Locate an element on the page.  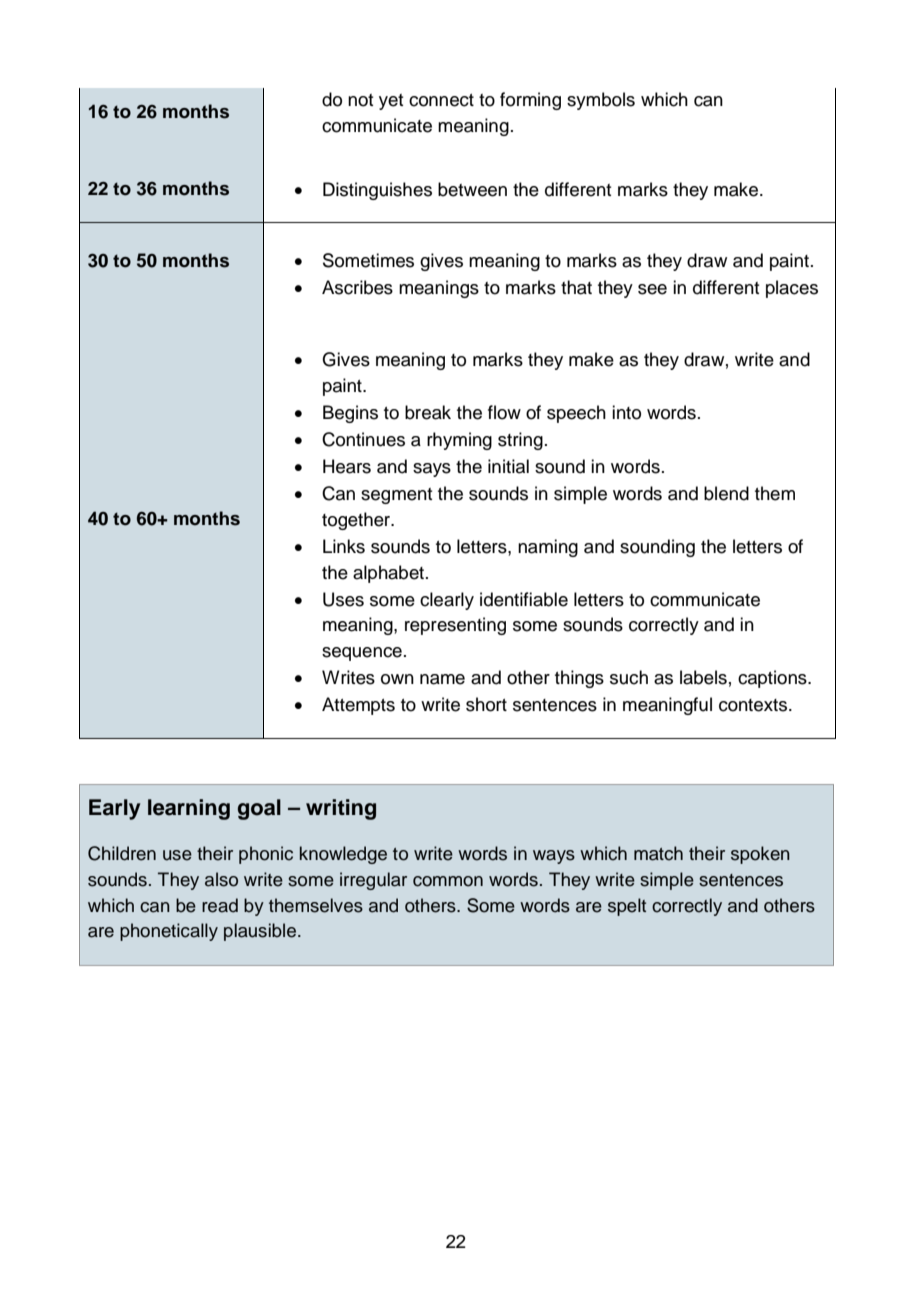
Links is located at coordinates (344, 546).
